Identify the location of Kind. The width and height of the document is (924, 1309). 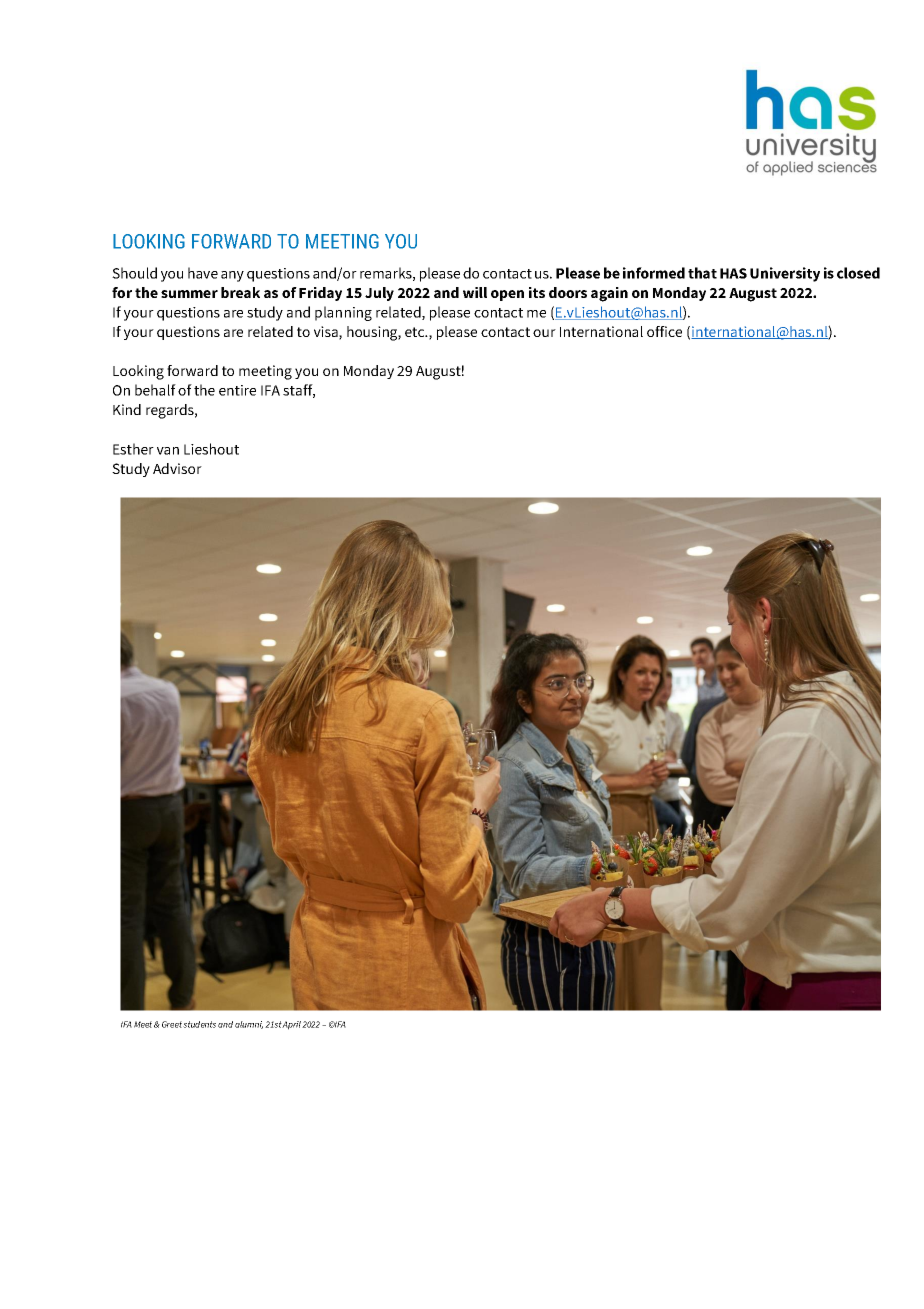
(127, 409).
